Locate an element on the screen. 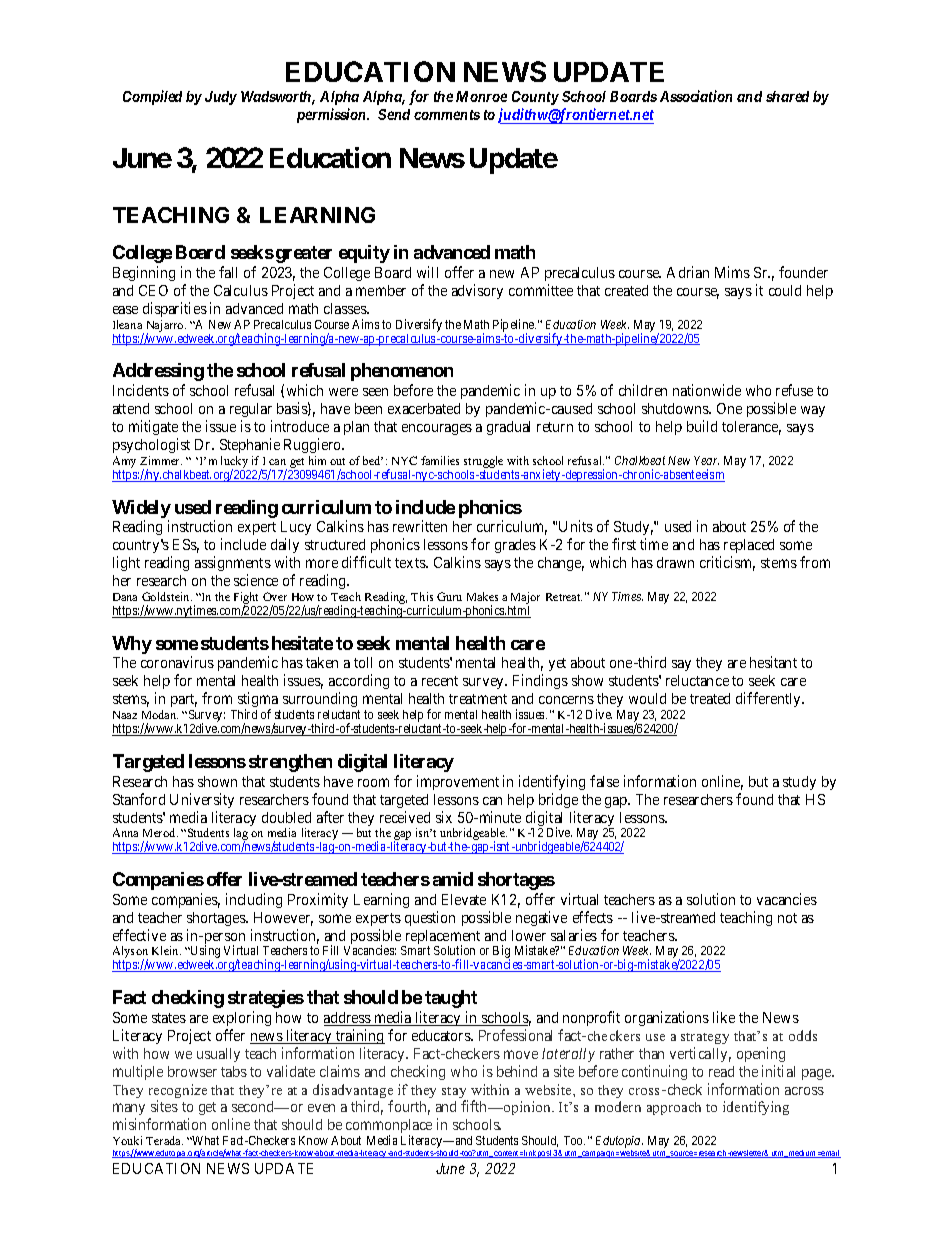 The height and width of the screenshot is (1233, 952). recognize is located at coordinates (178, 1092).
